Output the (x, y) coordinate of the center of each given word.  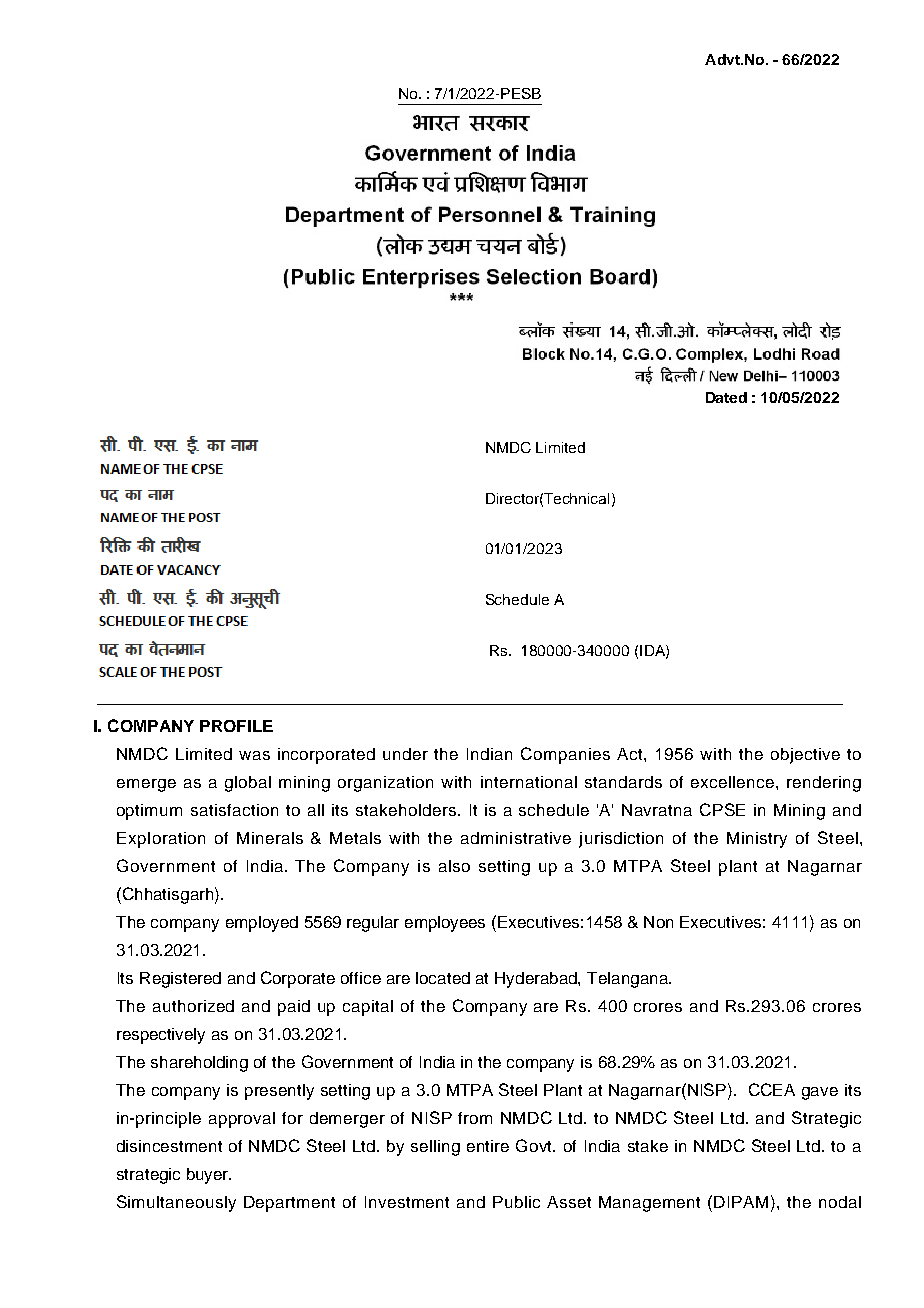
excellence (732, 782)
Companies (565, 755)
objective (805, 756)
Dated (726, 397)
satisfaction (234, 810)
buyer (209, 1176)
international (529, 782)
